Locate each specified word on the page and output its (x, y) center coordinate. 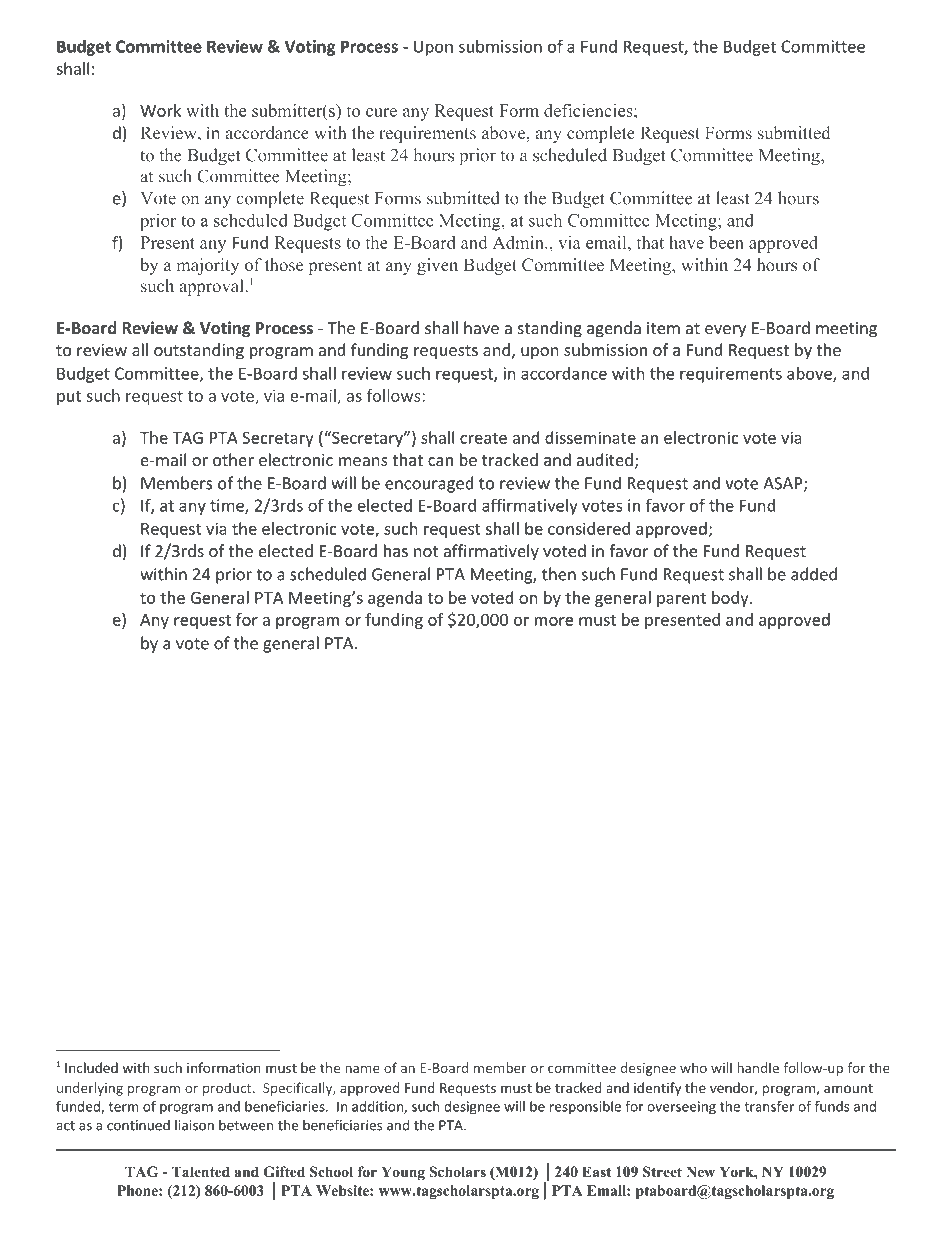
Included (91, 1067)
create (483, 438)
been (726, 242)
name (362, 1069)
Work (160, 110)
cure (381, 112)
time (228, 506)
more (554, 621)
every (725, 331)
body (730, 599)
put (69, 398)
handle (758, 1067)
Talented (201, 1171)
